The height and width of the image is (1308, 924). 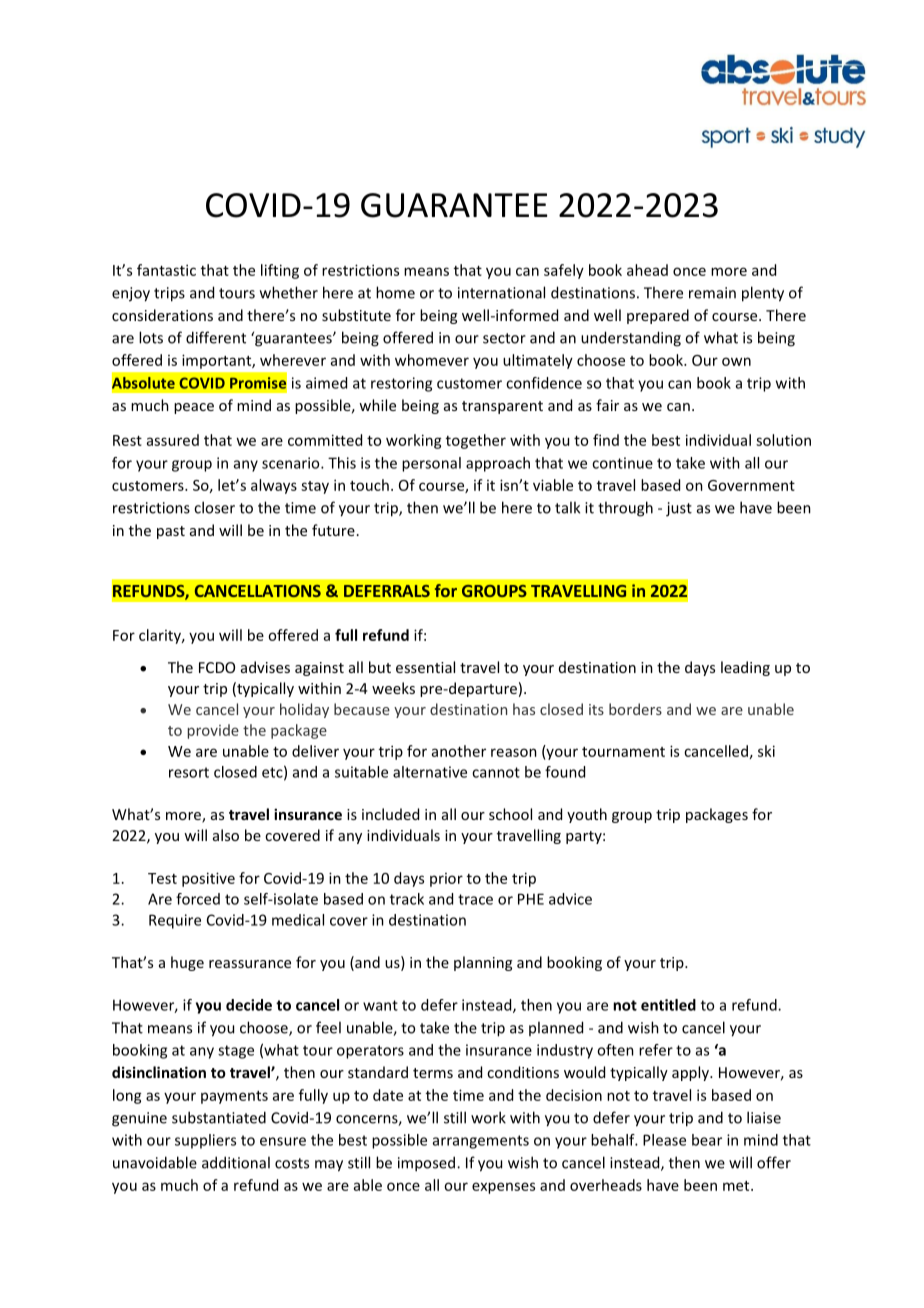 I want to click on imposed, so click(x=428, y=1164).
